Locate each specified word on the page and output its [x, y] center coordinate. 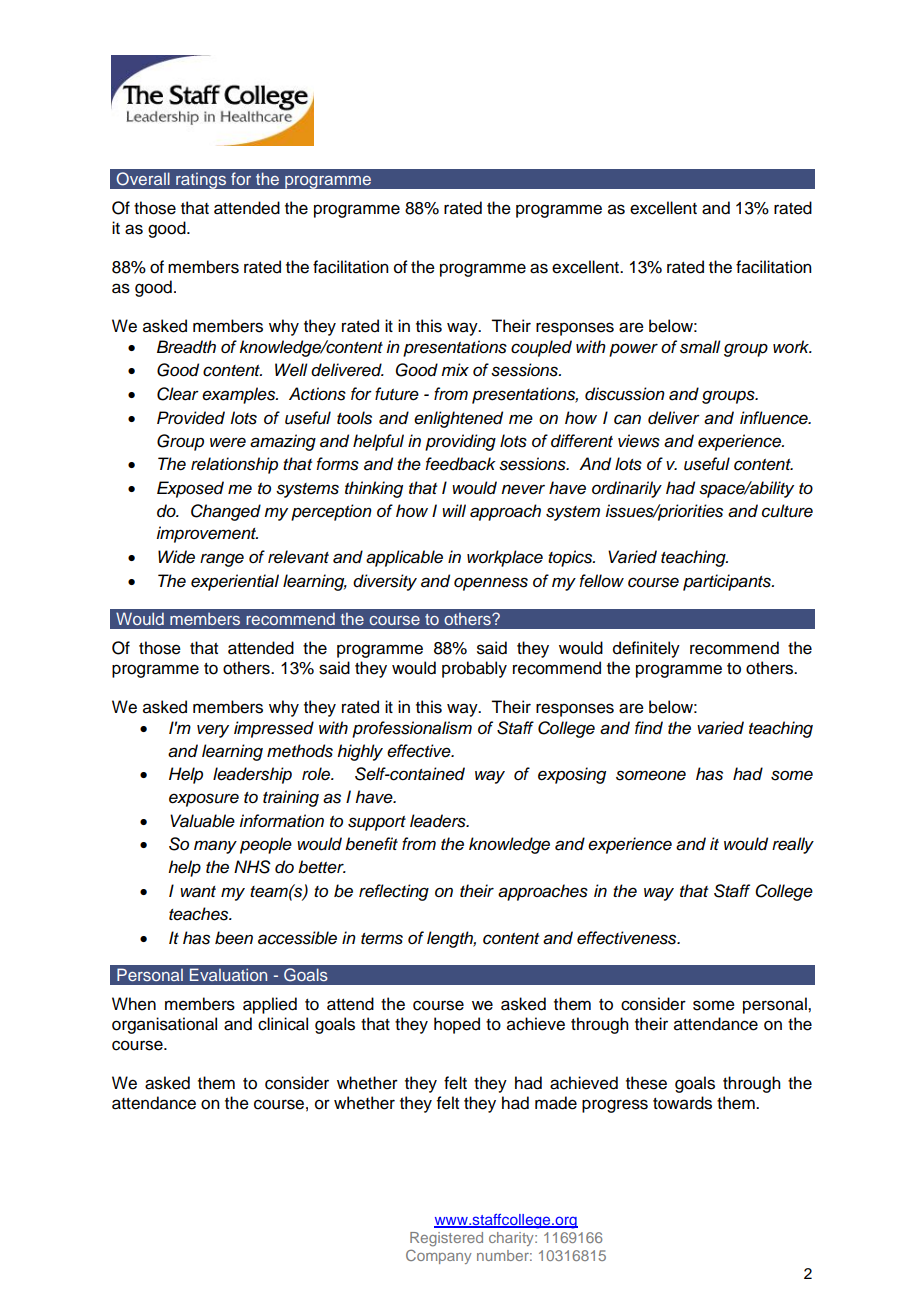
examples [240, 395]
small [700, 347]
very [213, 731]
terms [382, 939]
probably [474, 669]
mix [455, 369]
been [234, 938]
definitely [646, 649]
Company [439, 1257]
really [793, 845]
